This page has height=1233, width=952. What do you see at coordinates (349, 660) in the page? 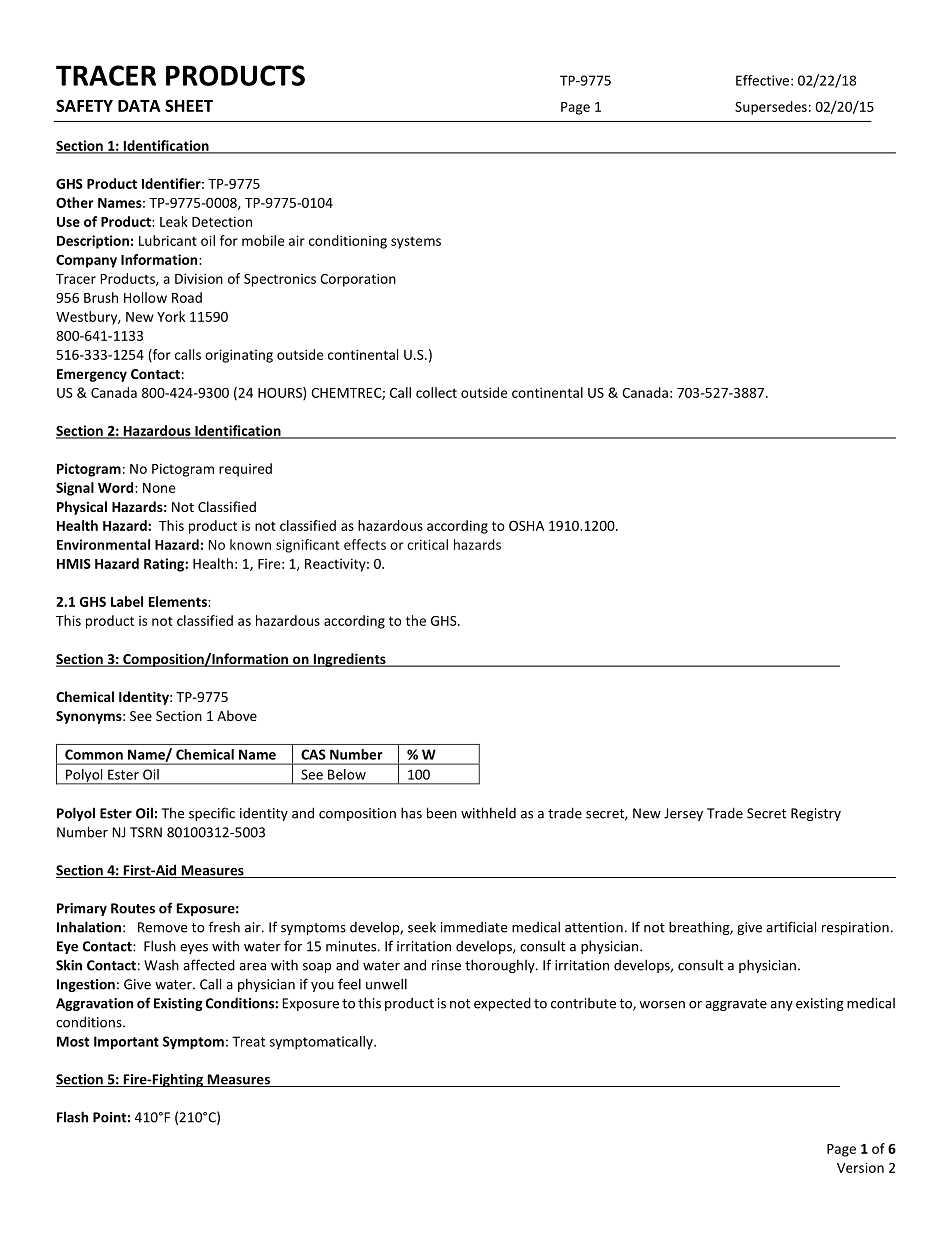
I see `Ingredients` at bounding box center [349, 660].
